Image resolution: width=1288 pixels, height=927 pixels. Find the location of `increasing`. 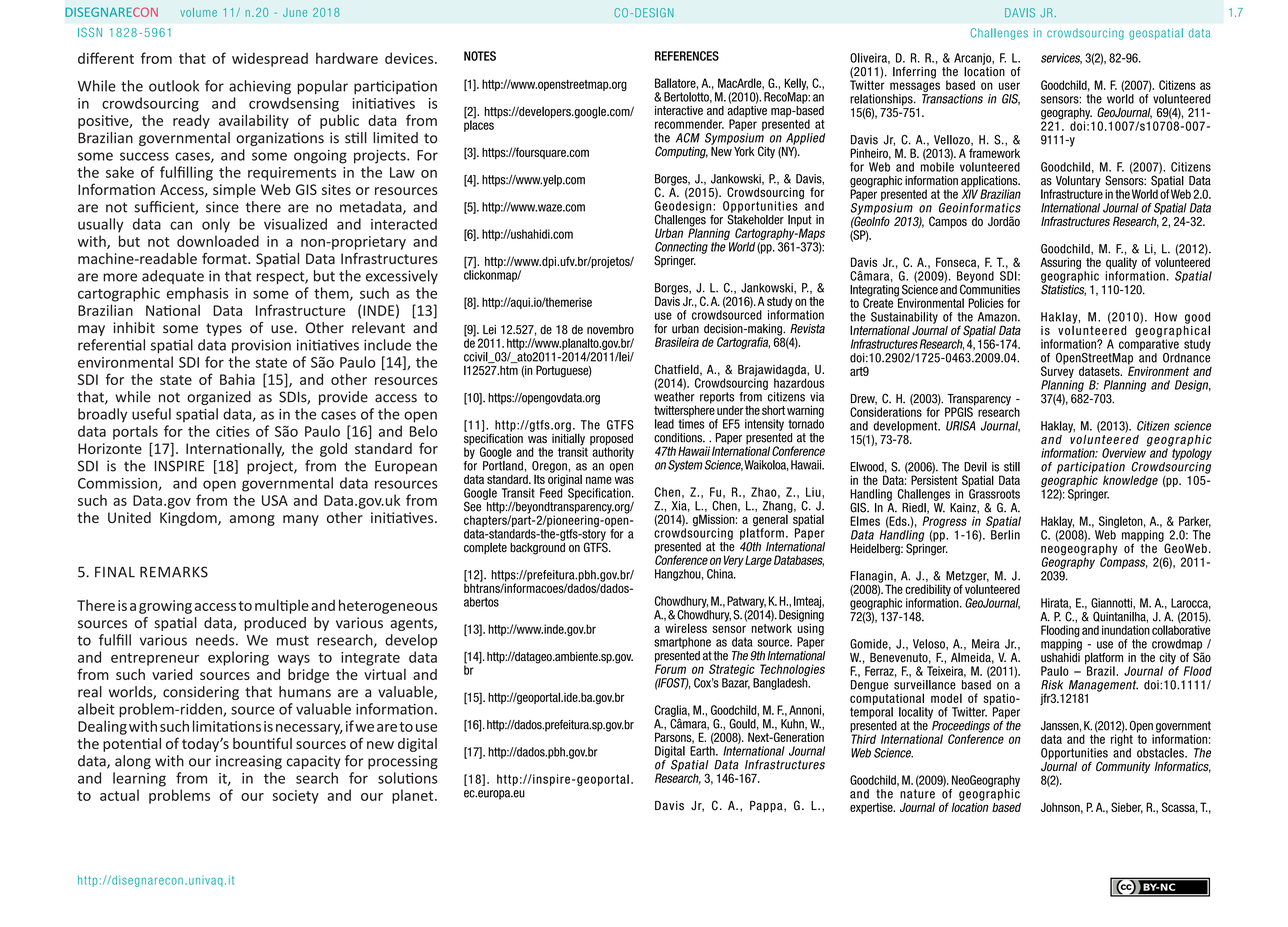

increasing is located at coordinates (249, 762).
